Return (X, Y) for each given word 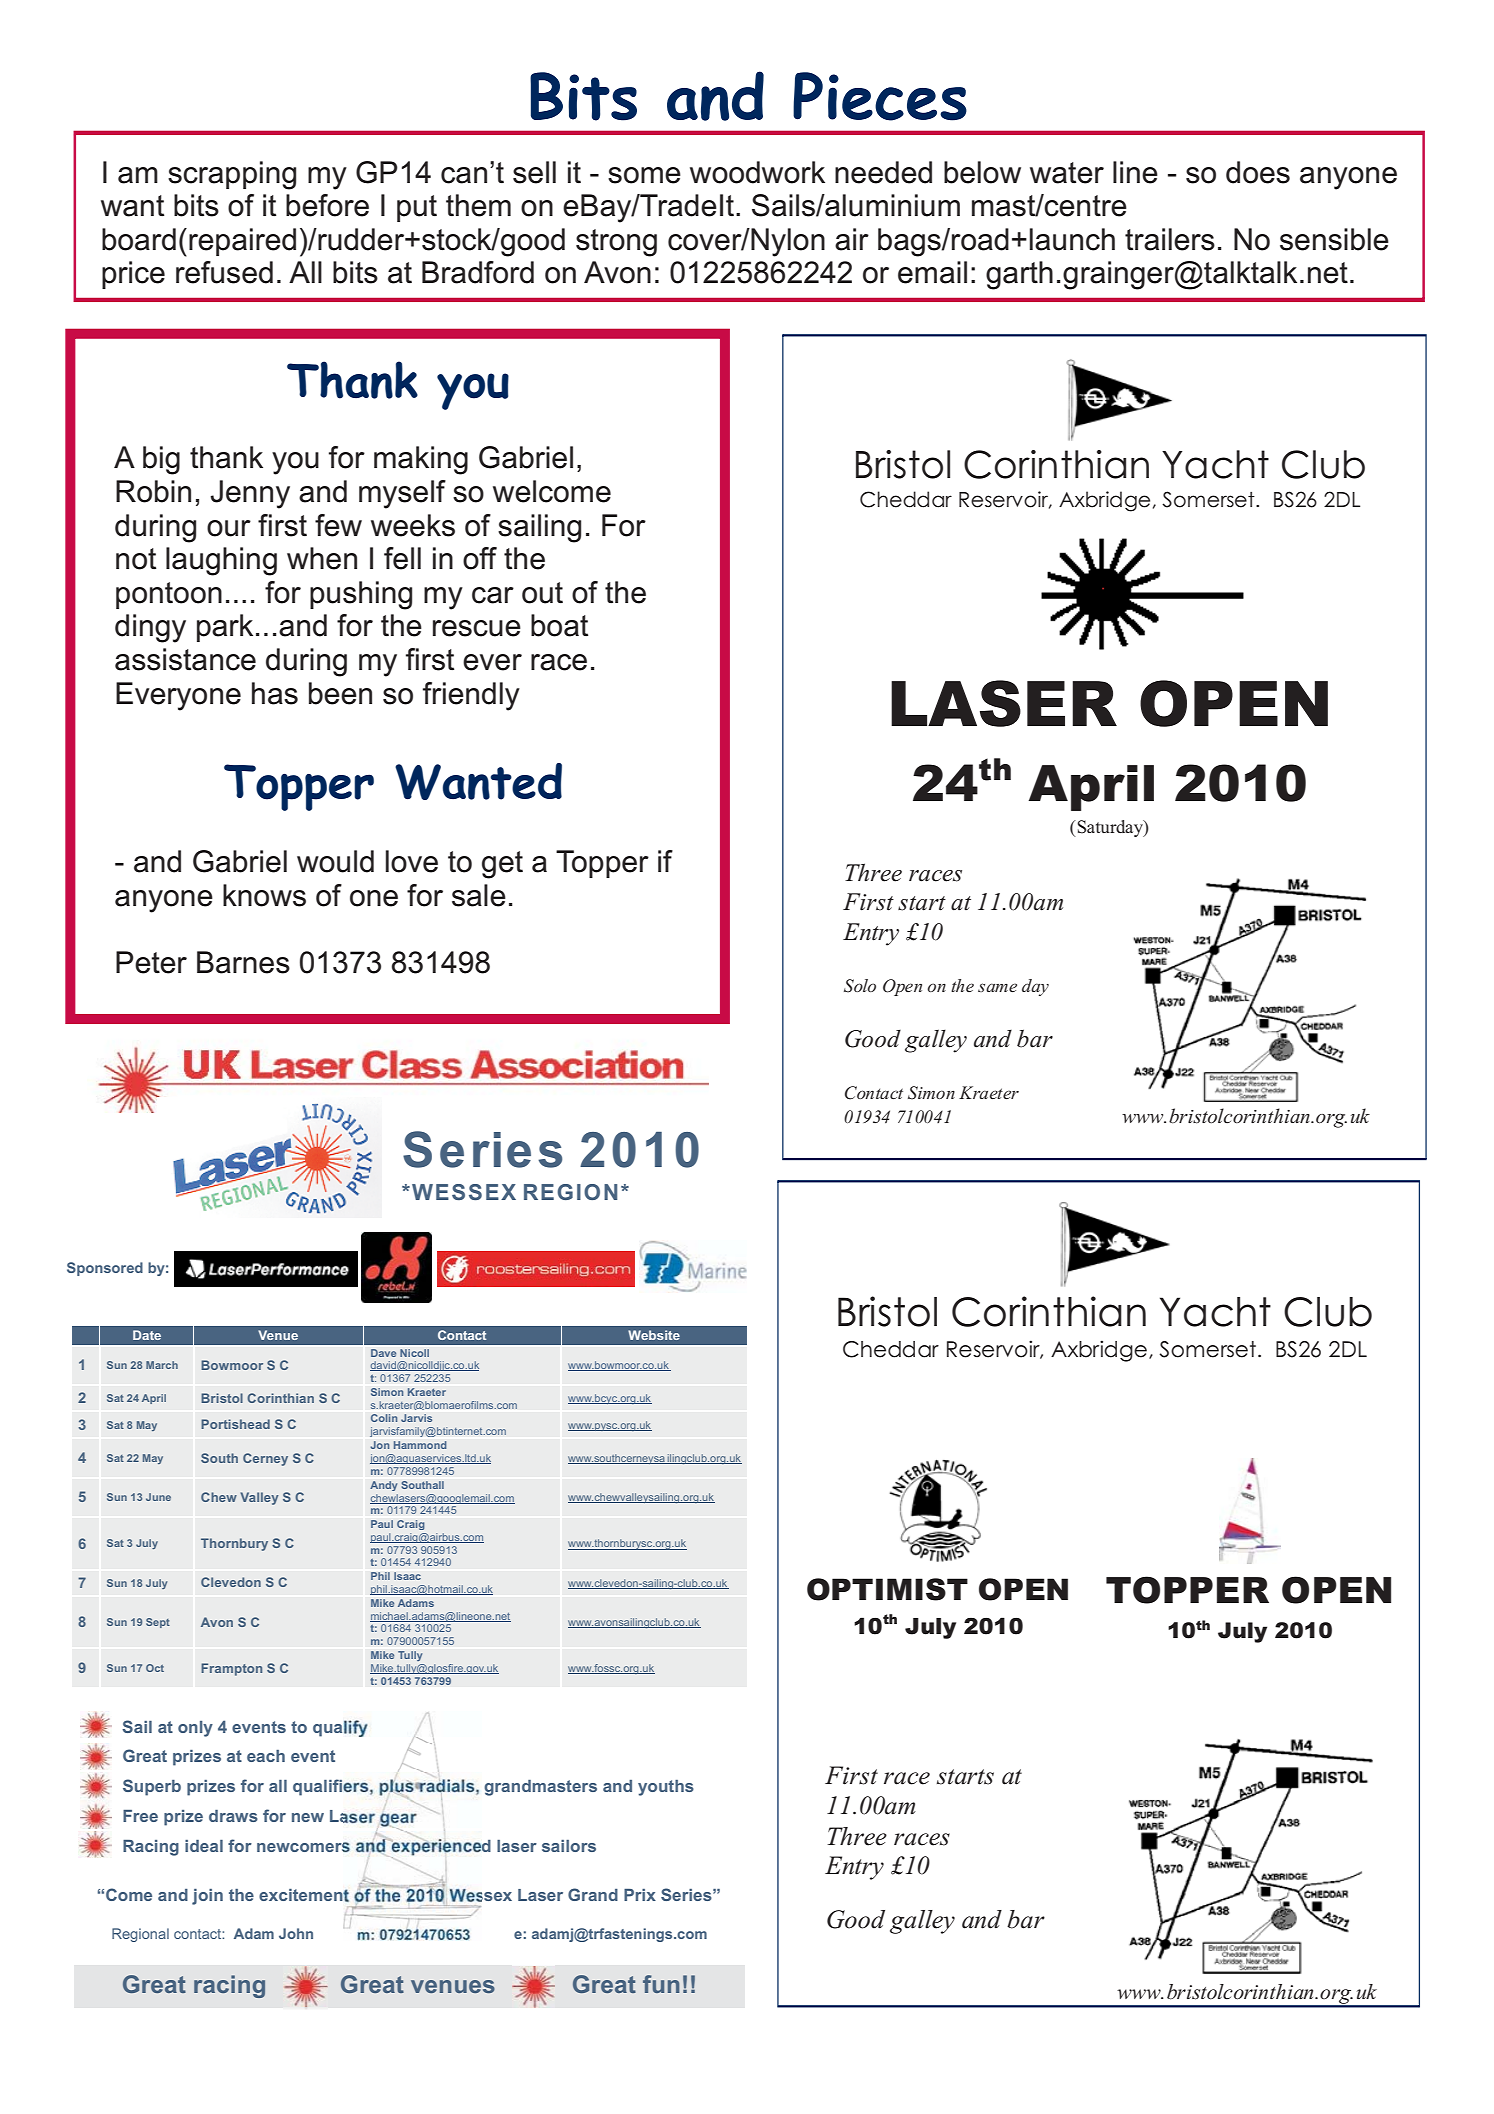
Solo (860, 986)
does (1258, 172)
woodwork (757, 172)
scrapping (232, 175)
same (997, 987)
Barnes (243, 962)
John (296, 1933)
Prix (640, 1895)
